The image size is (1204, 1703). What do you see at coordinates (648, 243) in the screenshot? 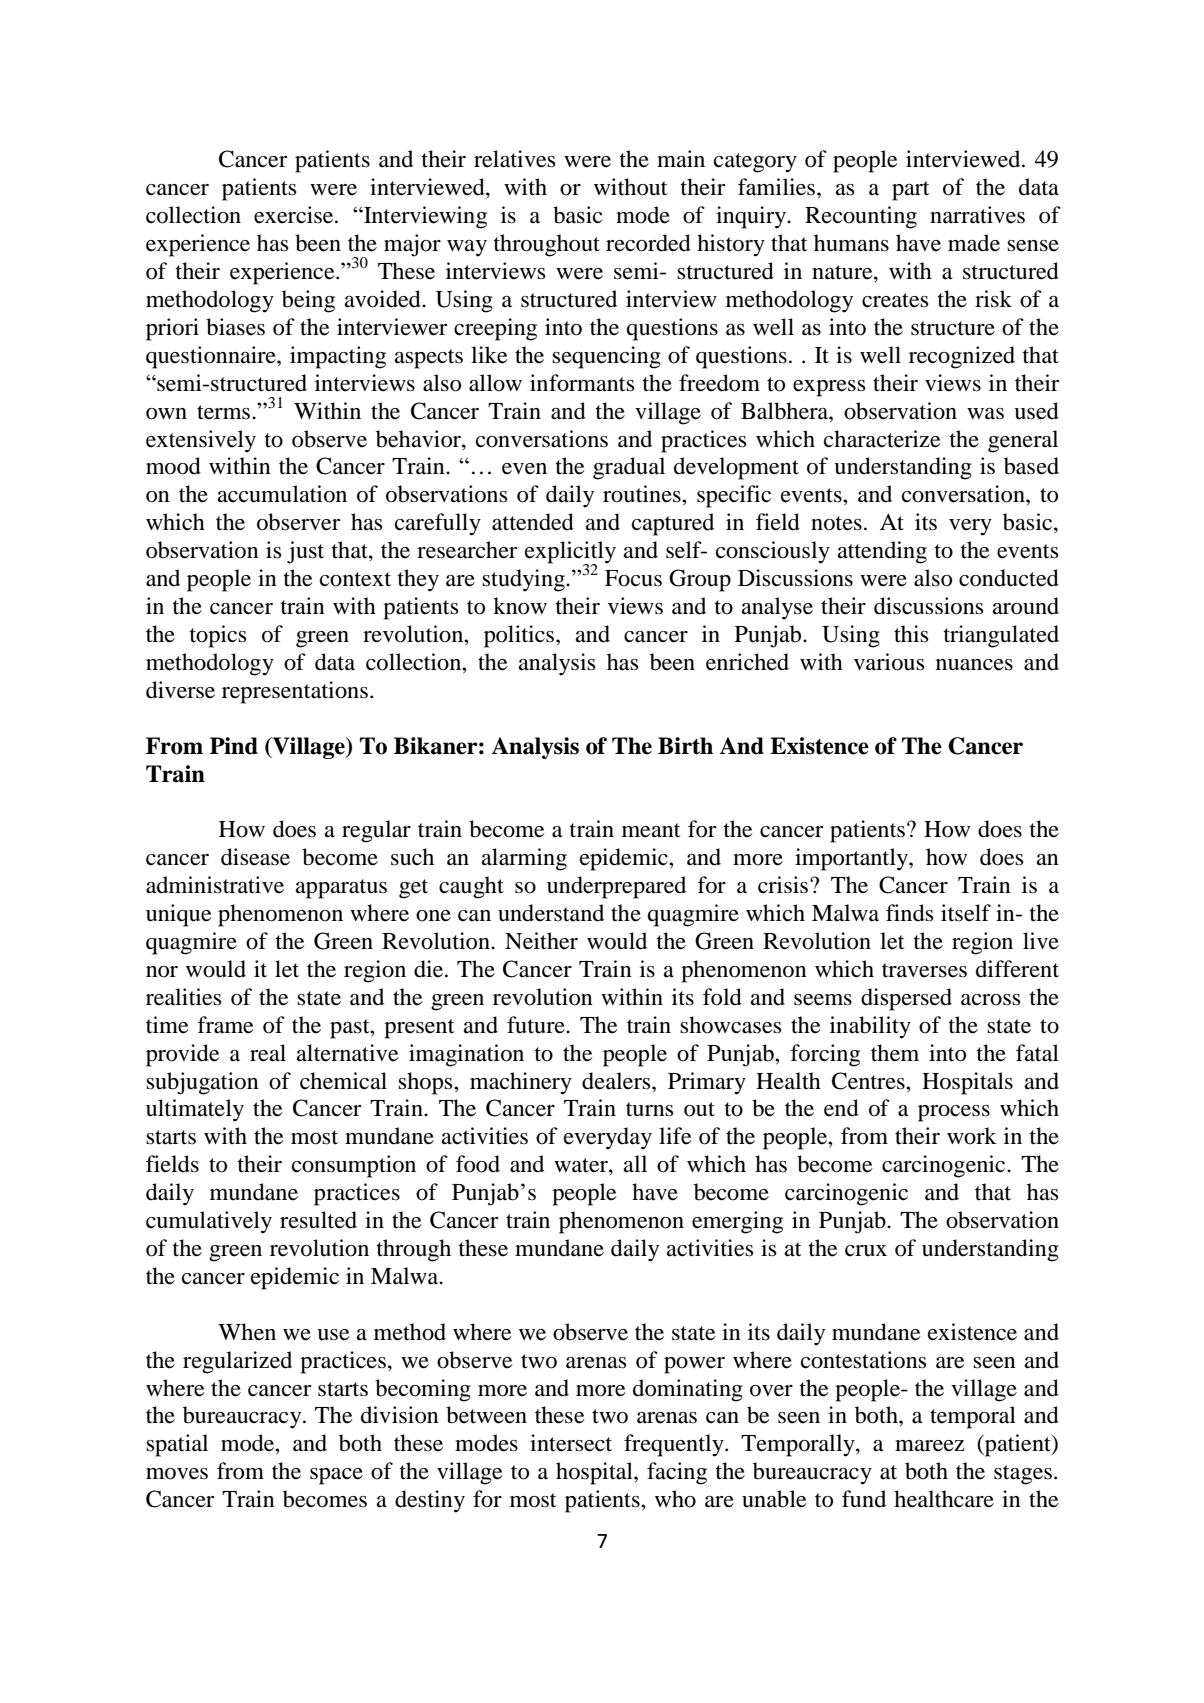
I see `recorded` at bounding box center [648, 243].
